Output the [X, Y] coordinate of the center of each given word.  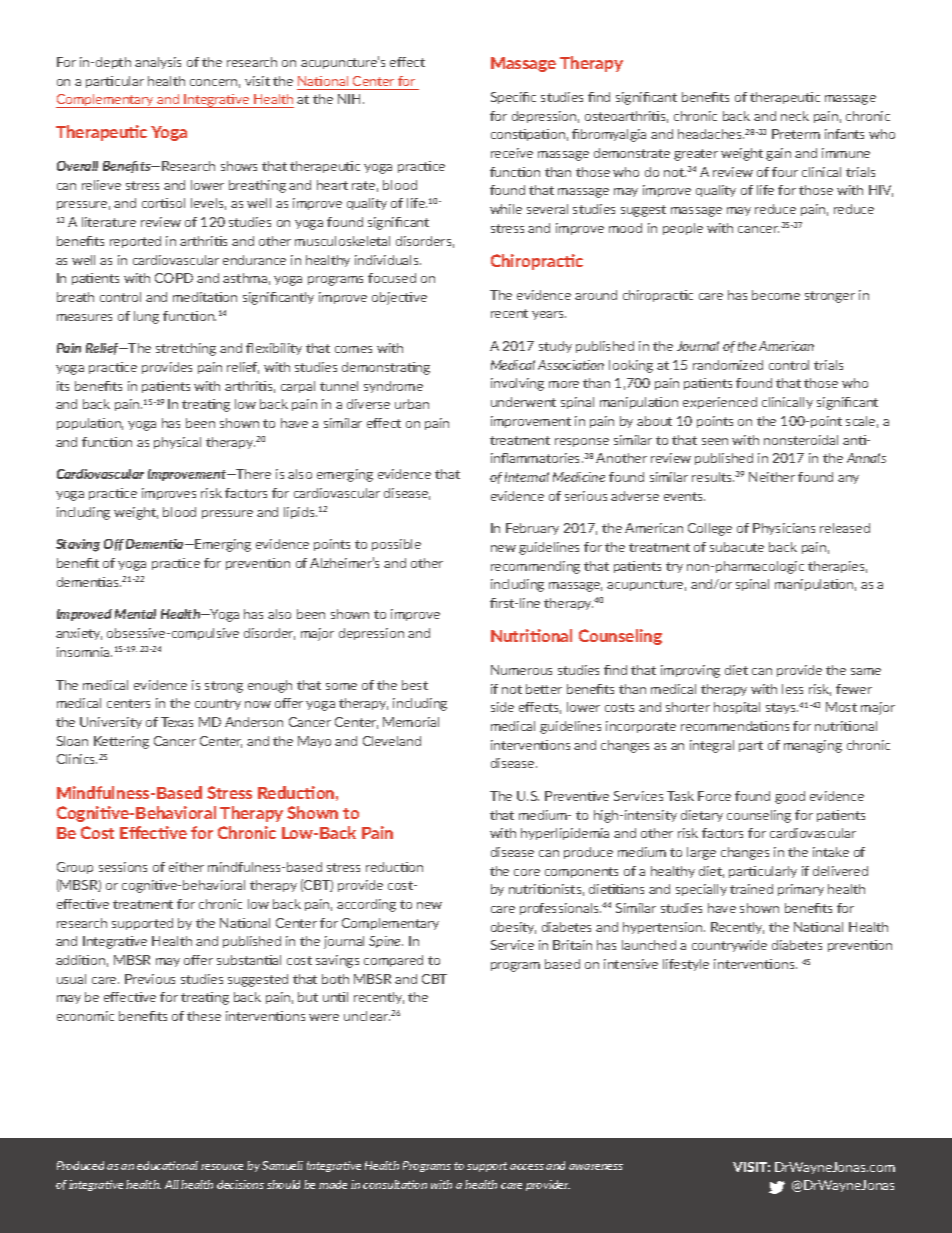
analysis [158, 63]
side [502, 707]
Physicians [784, 529]
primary [801, 890]
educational [167, 1165]
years [549, 315]
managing [813, 746]
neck [795, 116]
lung [146, 317]
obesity [513, 928]
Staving [78, 545]
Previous [150, 979]
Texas [177, 722]
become [776, 295]
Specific [513, 98]
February [532, 529]
